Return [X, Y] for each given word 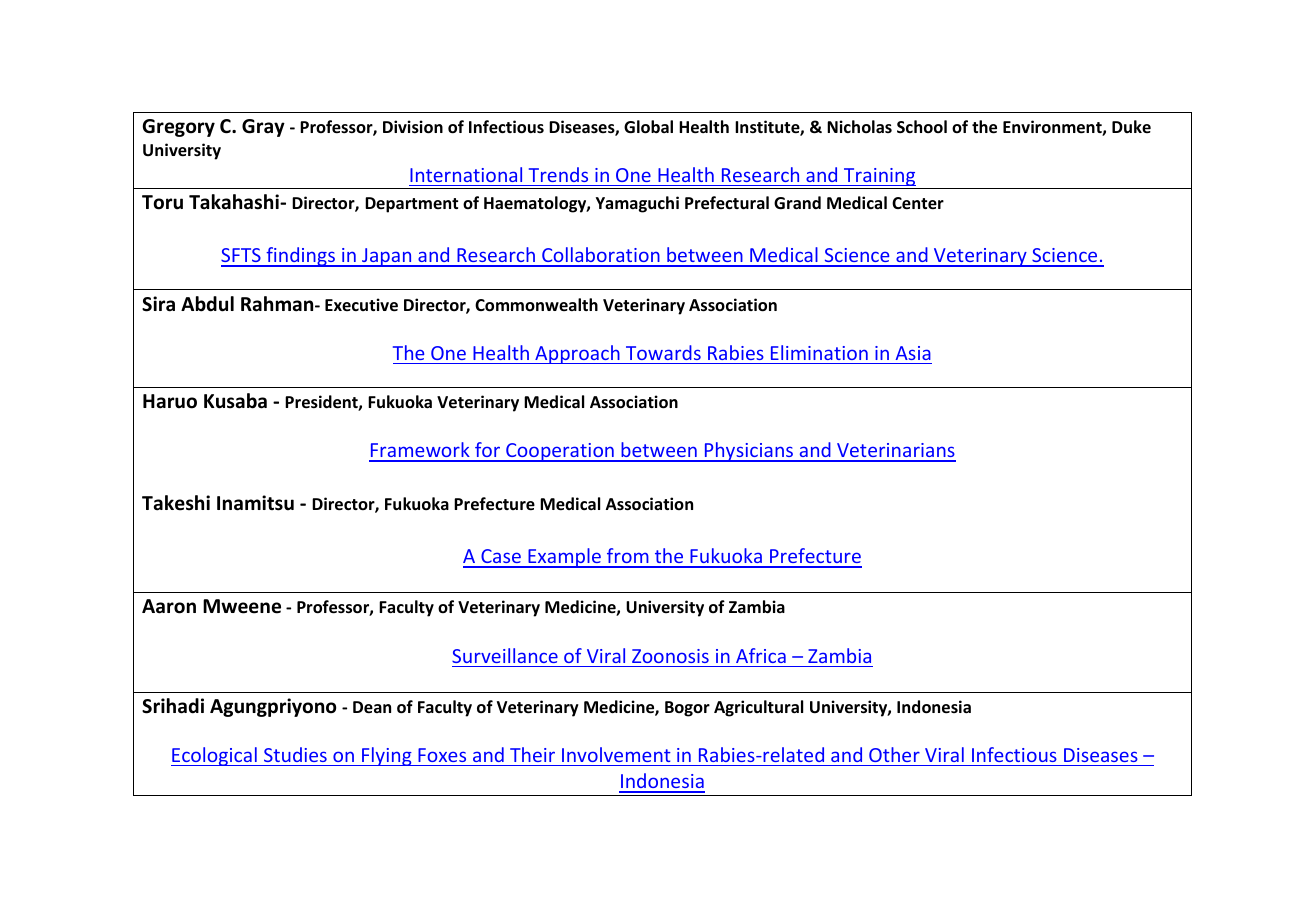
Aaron [169, 606]
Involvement [616, 754]
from [628, 557]
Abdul [207, 304]
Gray [263, 128]
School [922, 127]
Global [648, 127]
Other [894, 754]
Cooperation [560, 452]
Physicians [749, 452]
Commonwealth [536, 305]
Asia [913, 353]
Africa [761, 655]
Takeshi [176, 503]
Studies [295, 754]
